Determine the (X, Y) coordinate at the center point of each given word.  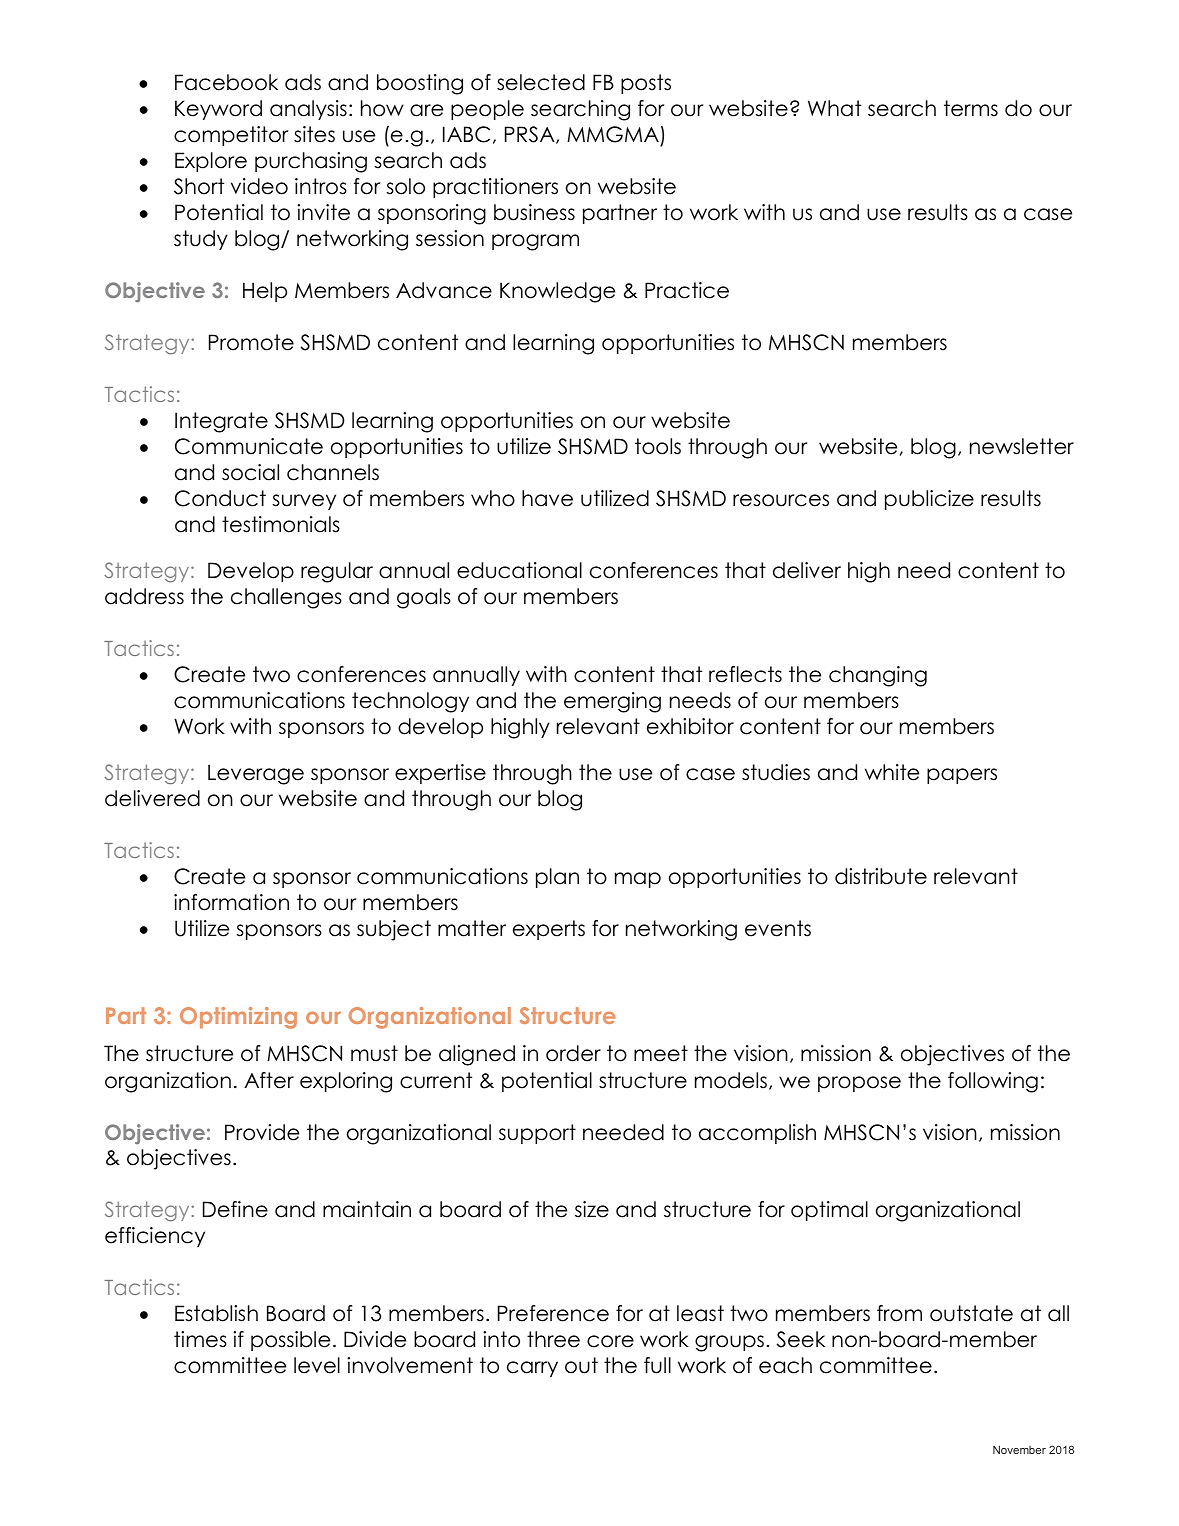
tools (658, 446)
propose (859, 1084)
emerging (612, 702)
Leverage (256, 774)
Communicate (249, 446)
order (573, 1053)
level (317, 1365)
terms (971, 108)
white (892, 772)
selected (541, 82)
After (269, 1080)
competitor (231, 136)
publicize (929, 500)
